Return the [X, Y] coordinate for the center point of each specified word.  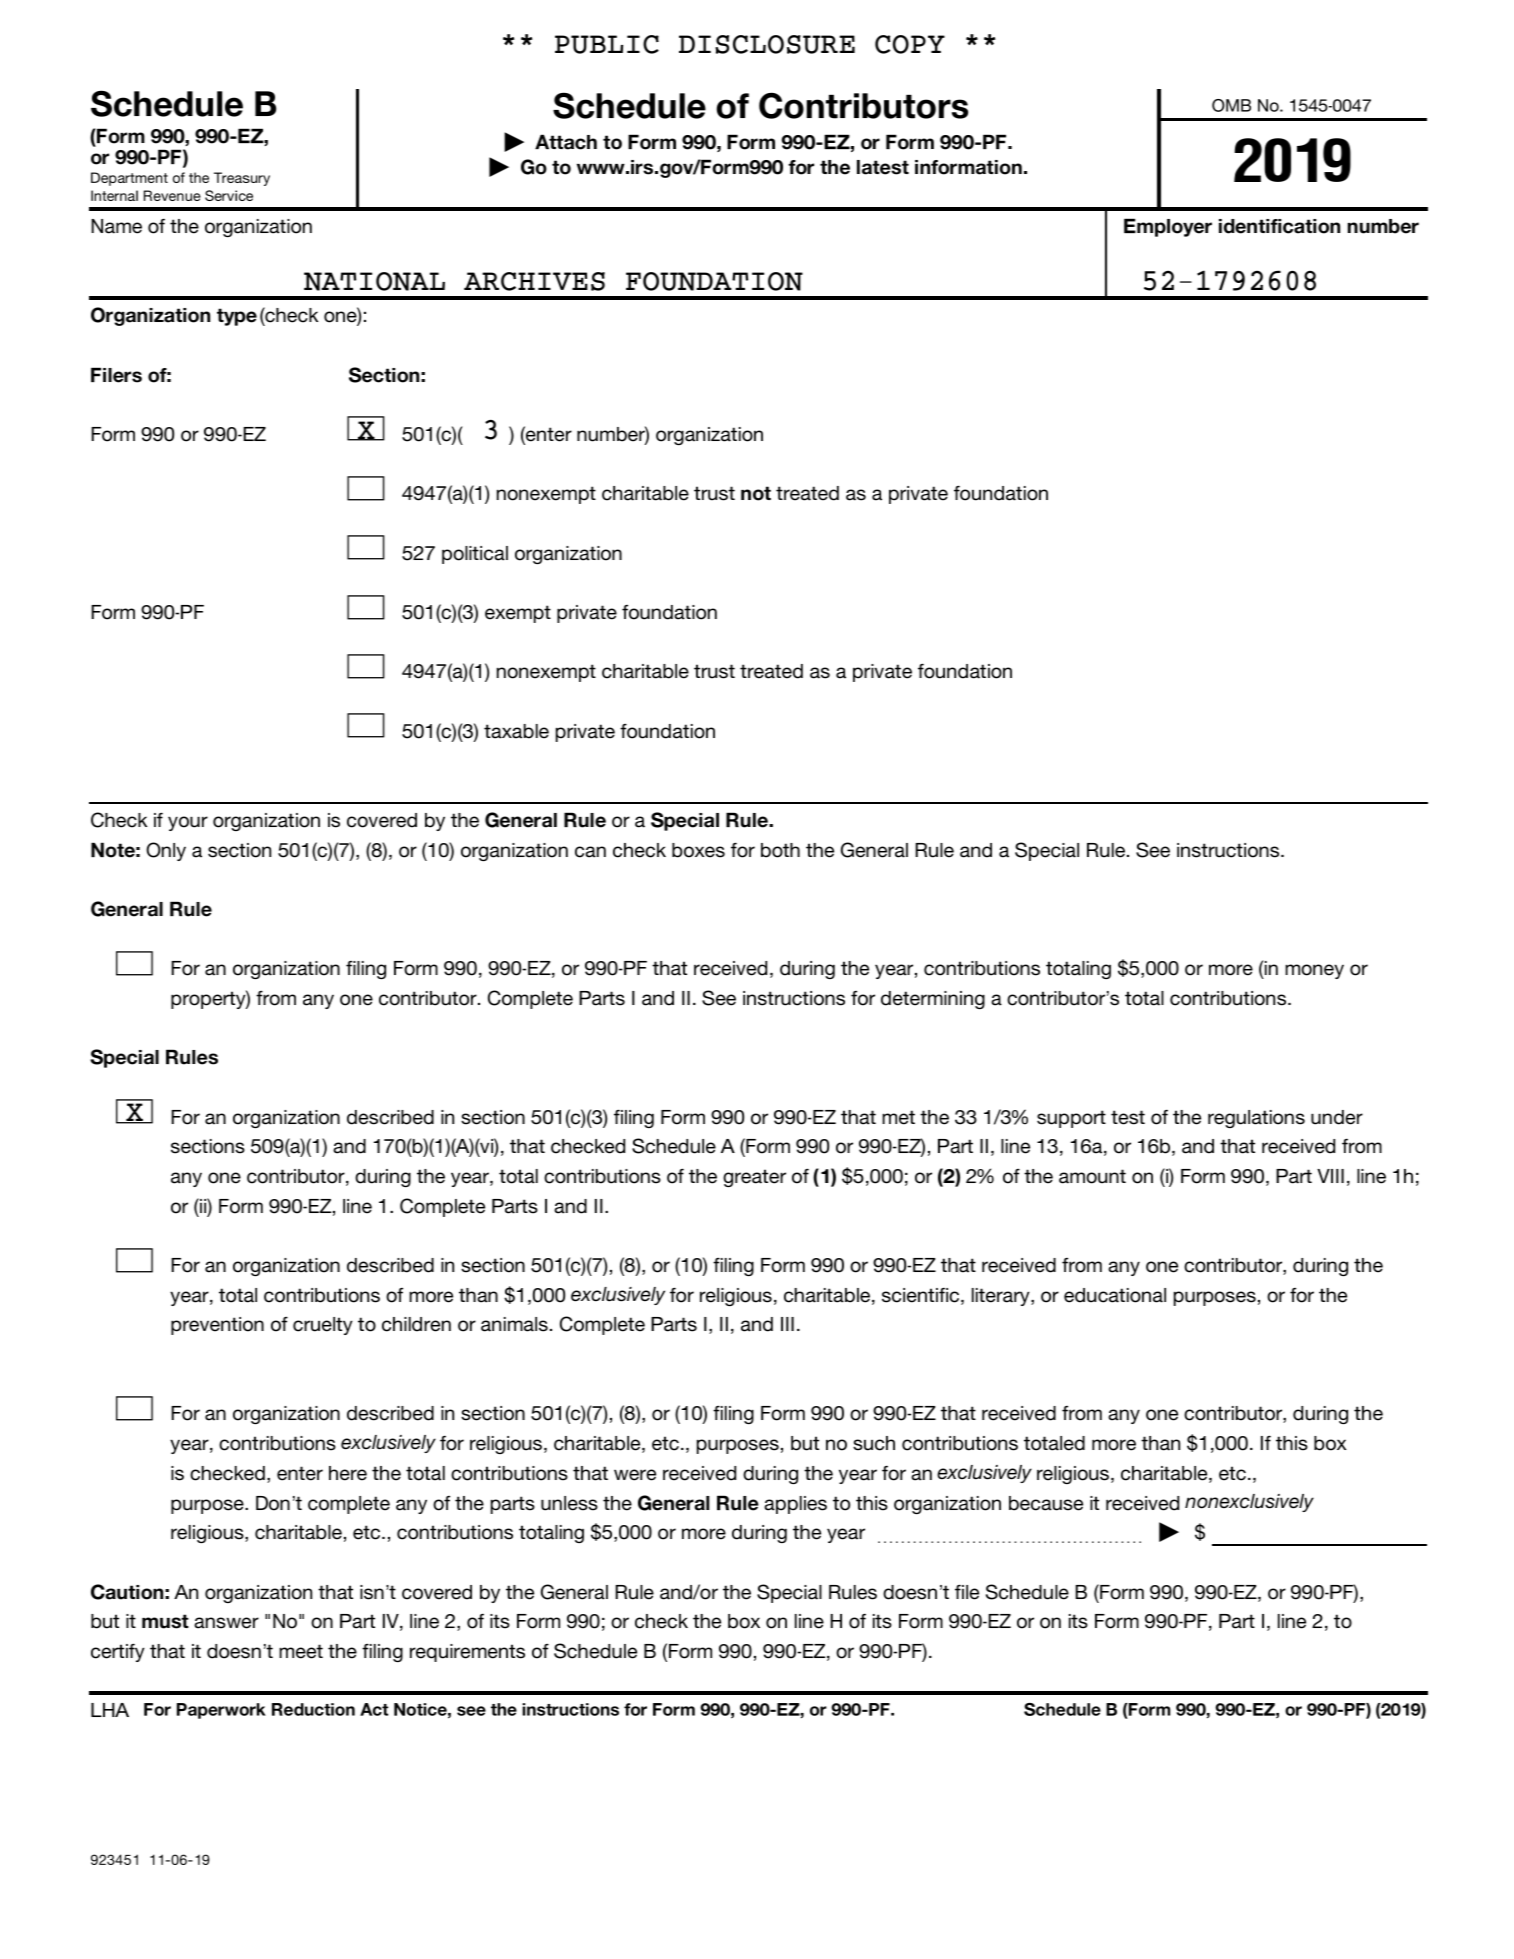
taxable [516, 731]
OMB [1231, 105]
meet [301, 1651]
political [475, 555]
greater [754, 1178]
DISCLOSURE [767, 44]
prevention [217, 1326]
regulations [1256, 1119]
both [780, 850]
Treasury [242, 179]
